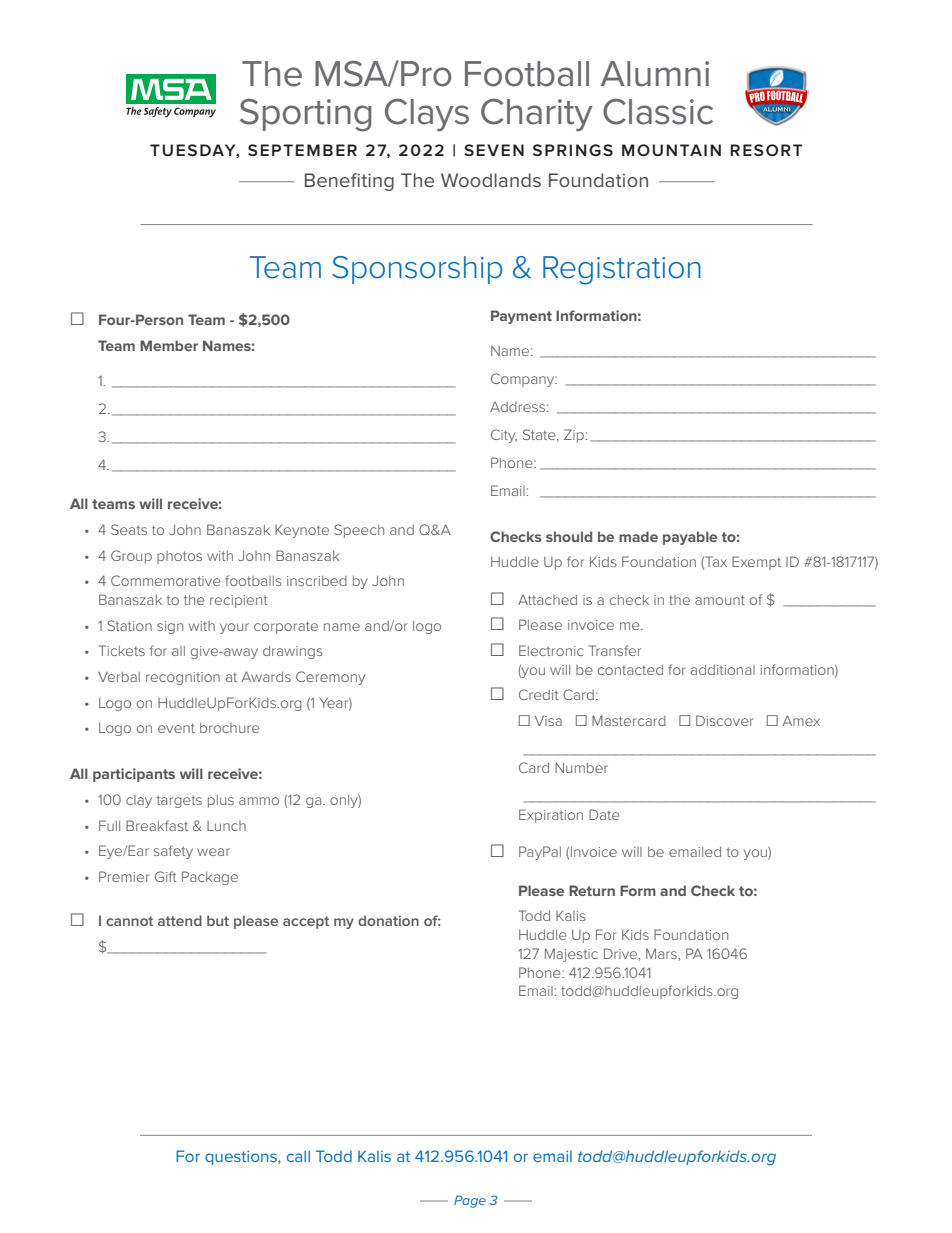  What do you see at coordinates (662, 953) in the document?
I see `Mars` at bounding box center [662, 953].
